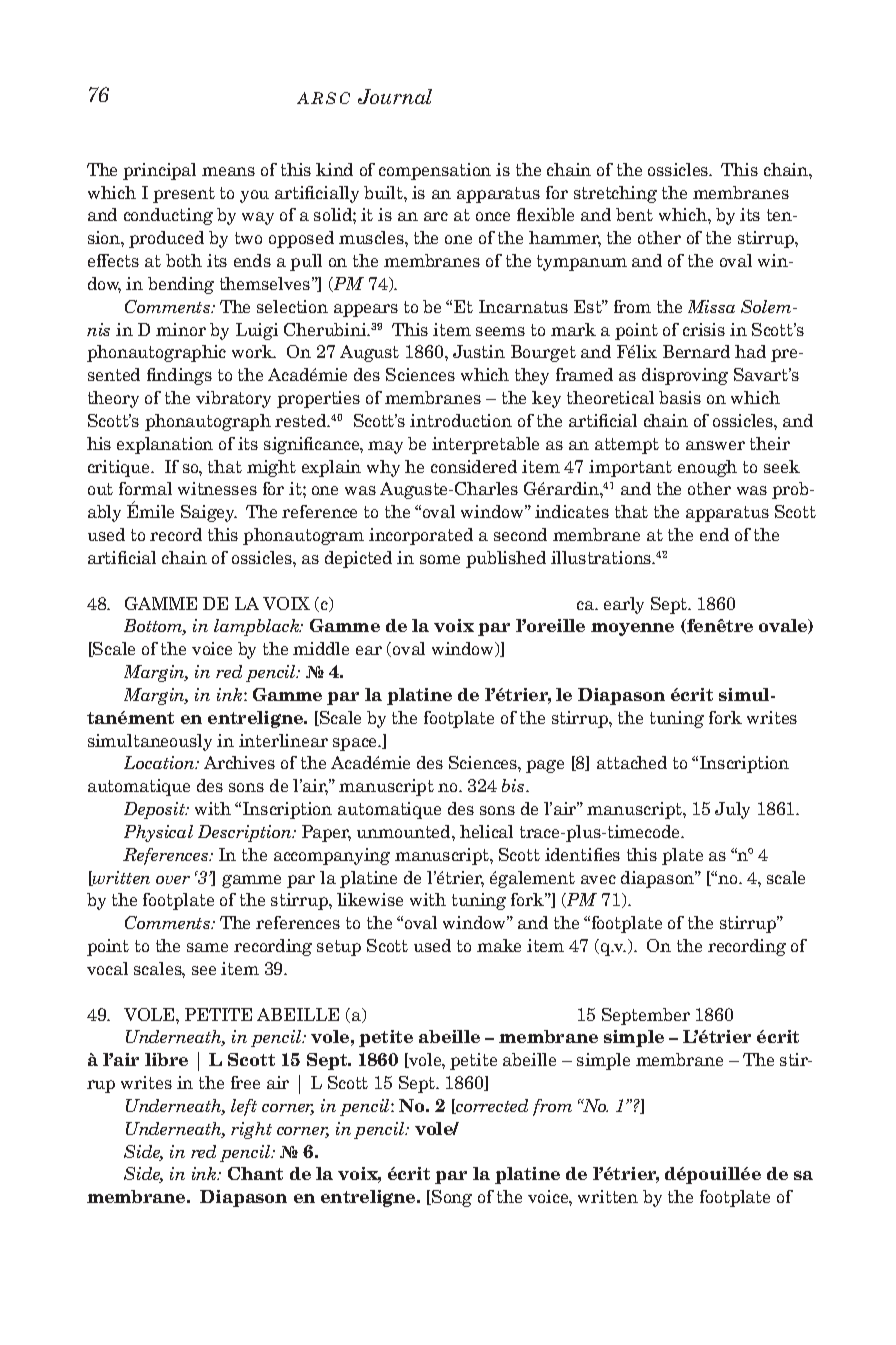  What do you see at coordinates (624, 605) in the image?
I see `early` at bounding box center [624, 605].
